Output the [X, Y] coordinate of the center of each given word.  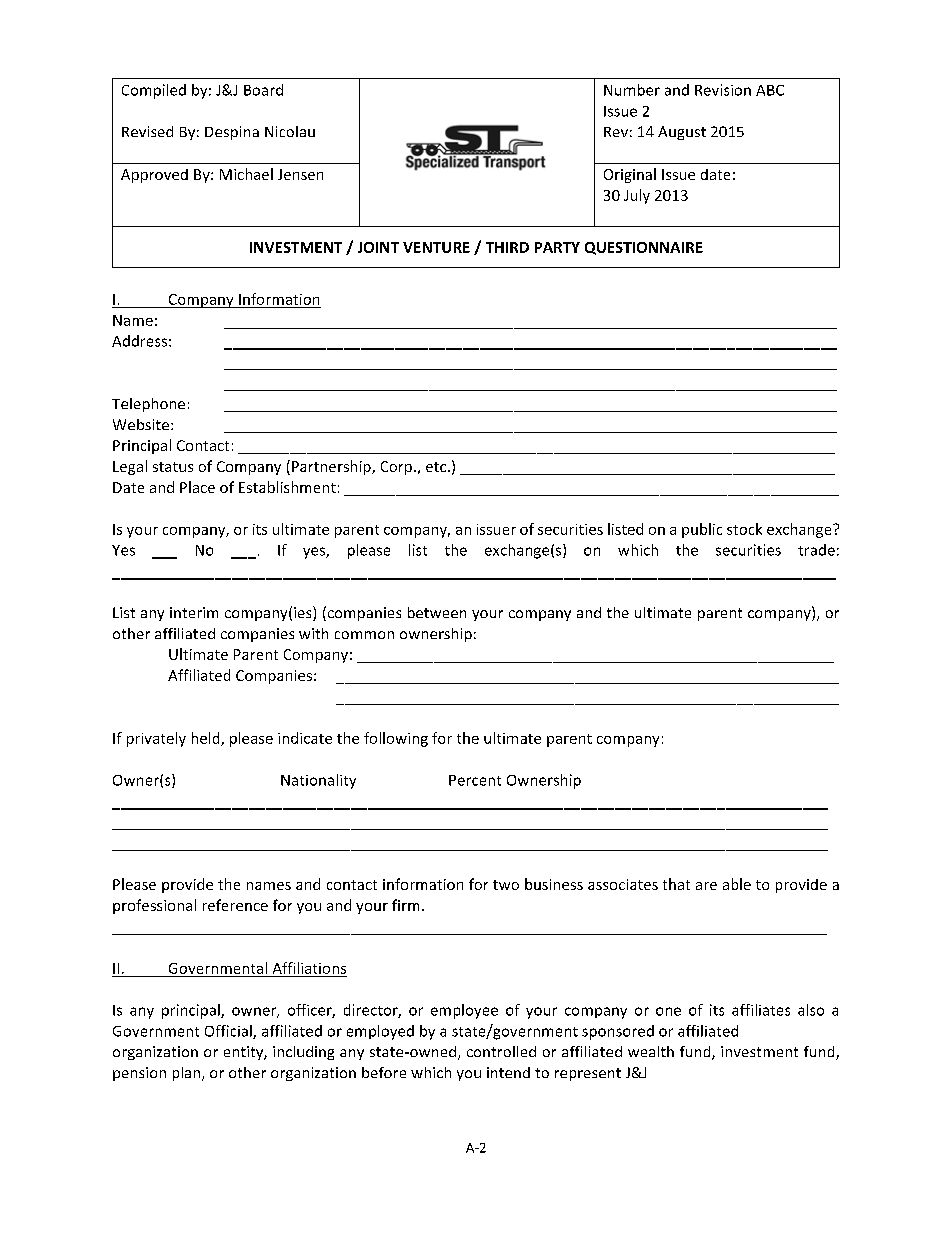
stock [744, 529]
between [437, 612]
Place [197, 487]
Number [632, 90]
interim [194, 612]
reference [235, 905]
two [506, 885]
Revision [723, 90]
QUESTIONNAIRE [644, 248]
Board [263, 90]
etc [437, 467]
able [737, 884]
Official [229, 1032]
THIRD [507, 247]
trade [816, 550]
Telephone [148, 405]
